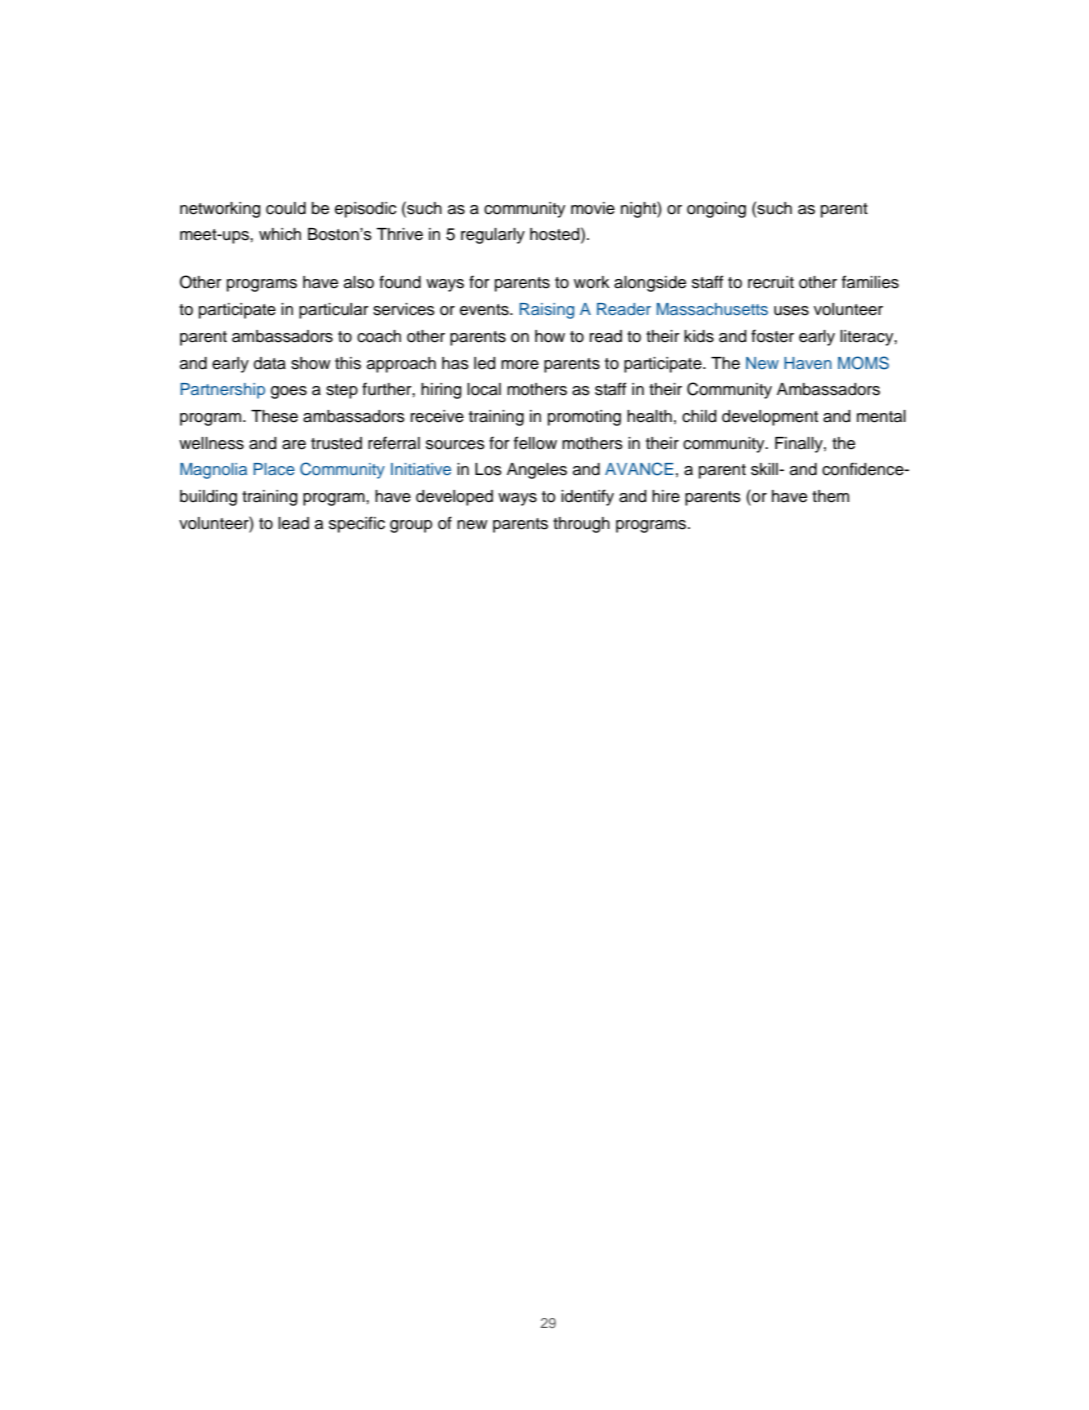  Describe the element at coordinates (520, 365) in the image. I see `more` at that location.
